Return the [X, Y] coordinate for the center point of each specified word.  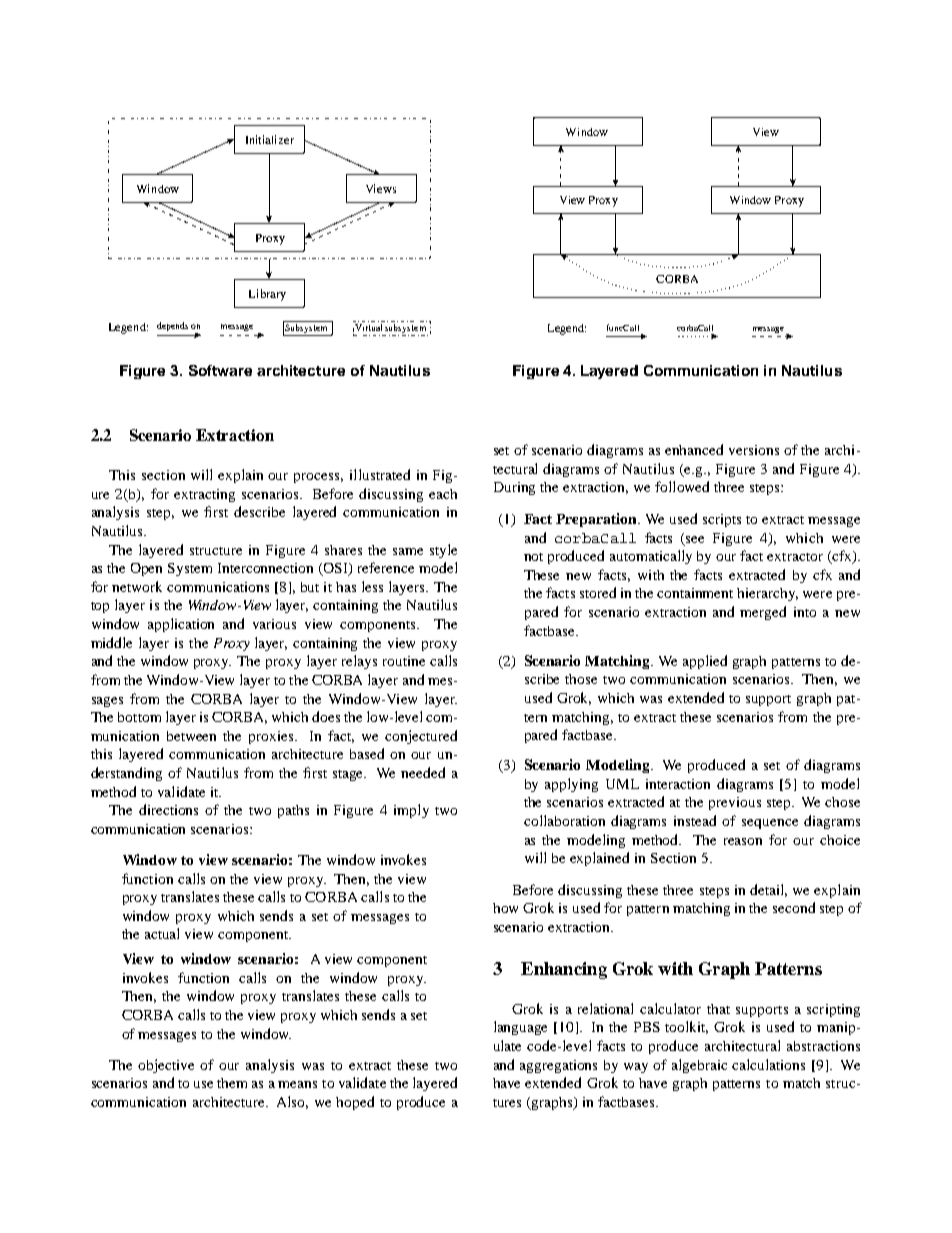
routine [404, 661]
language [520, 1028]
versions [754, 450]
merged [763, 613]
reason [743, 841]
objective [166, 1066]
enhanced [694, 449]
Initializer [270, 139]
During [514, 488]
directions [168, 809]
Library [267, 295]
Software [220, 370]
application [181, 625]
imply [411, 811]
